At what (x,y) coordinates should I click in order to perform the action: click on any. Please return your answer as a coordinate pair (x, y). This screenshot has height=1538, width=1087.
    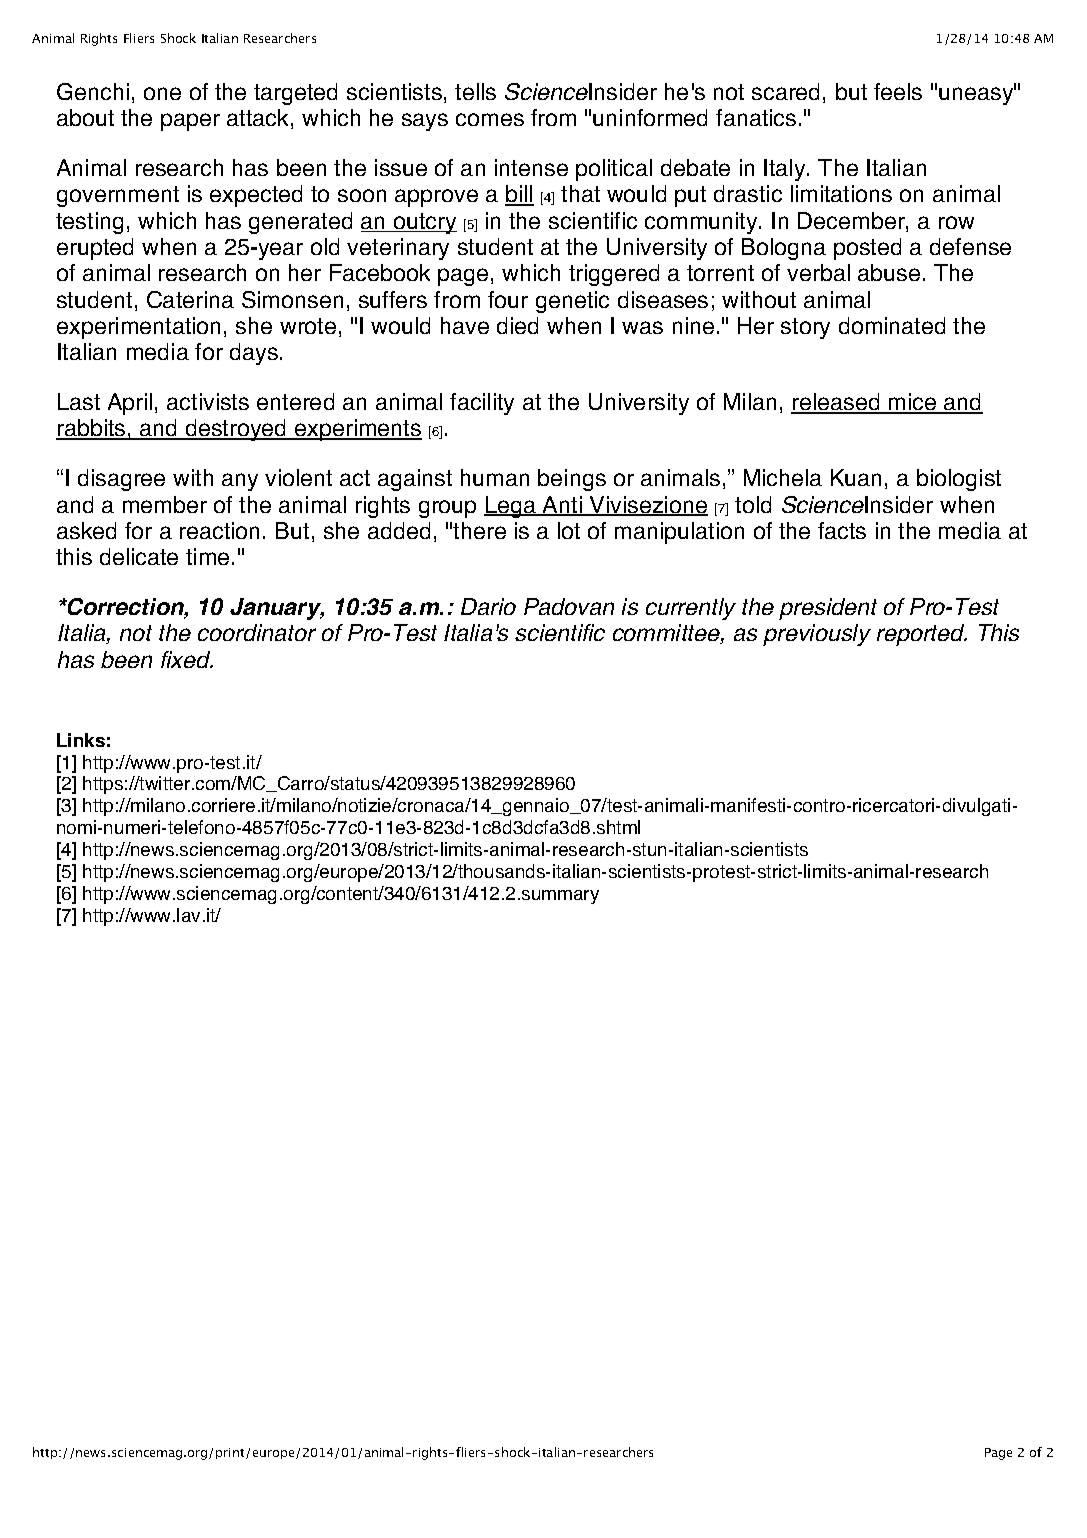
    Looking at the image, I should click on (240, 482).
